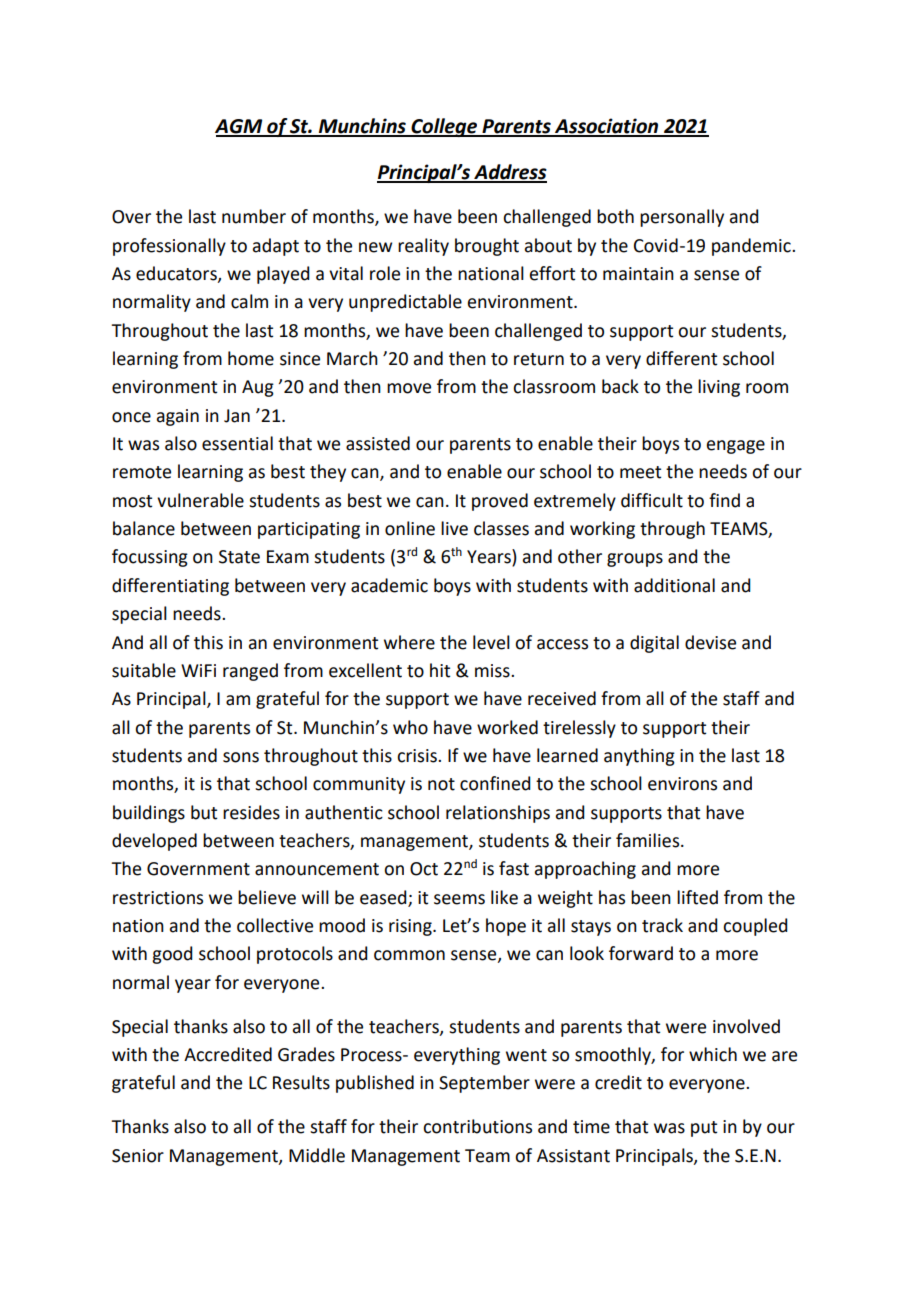  Describe the element at coordinates (441, 784) in the document. I see `not` at that location.
